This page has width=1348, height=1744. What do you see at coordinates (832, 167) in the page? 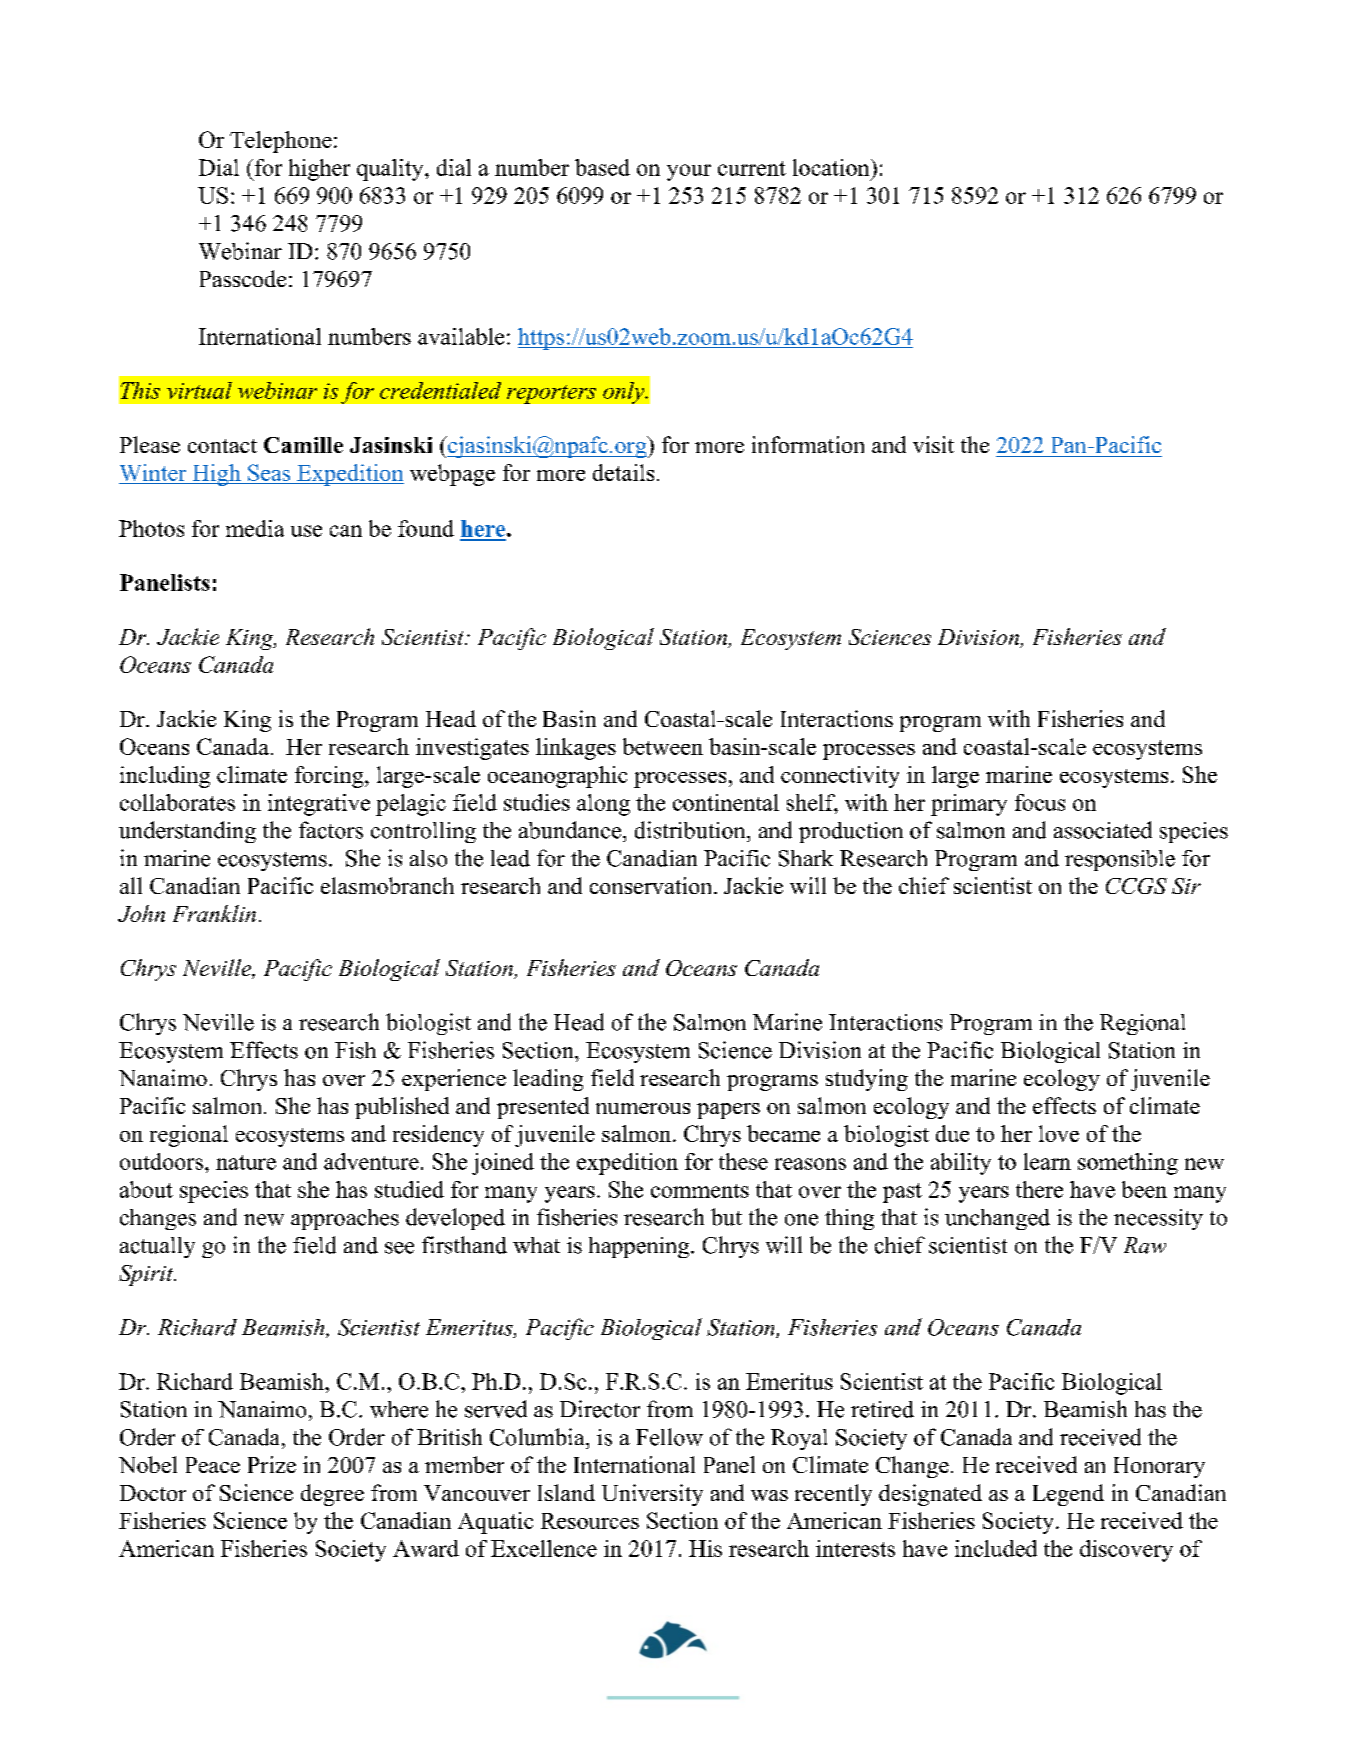
I see `location` at bounding box center [832, 167].
